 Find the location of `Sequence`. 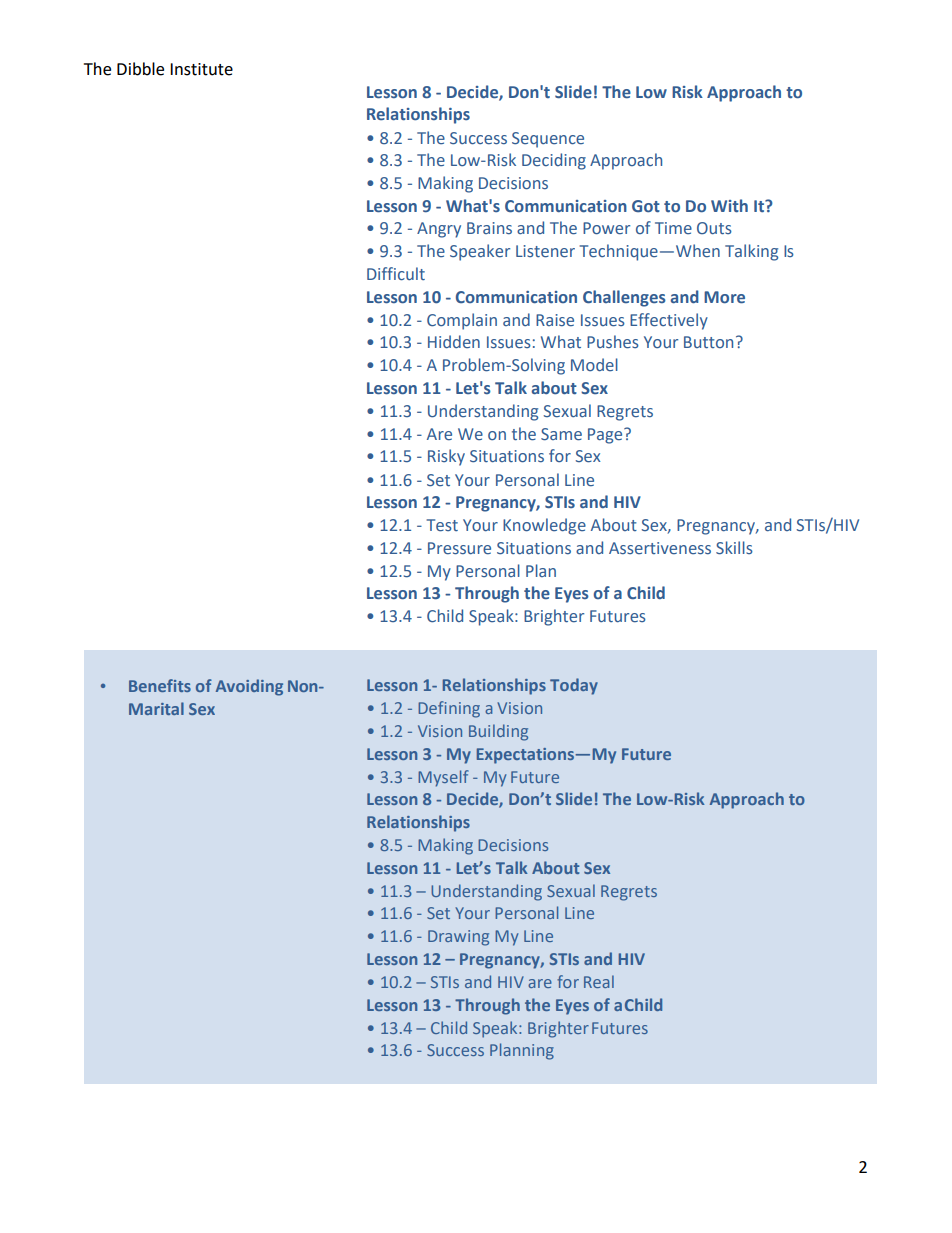

Sequence is located at coordinates (548, 140).
